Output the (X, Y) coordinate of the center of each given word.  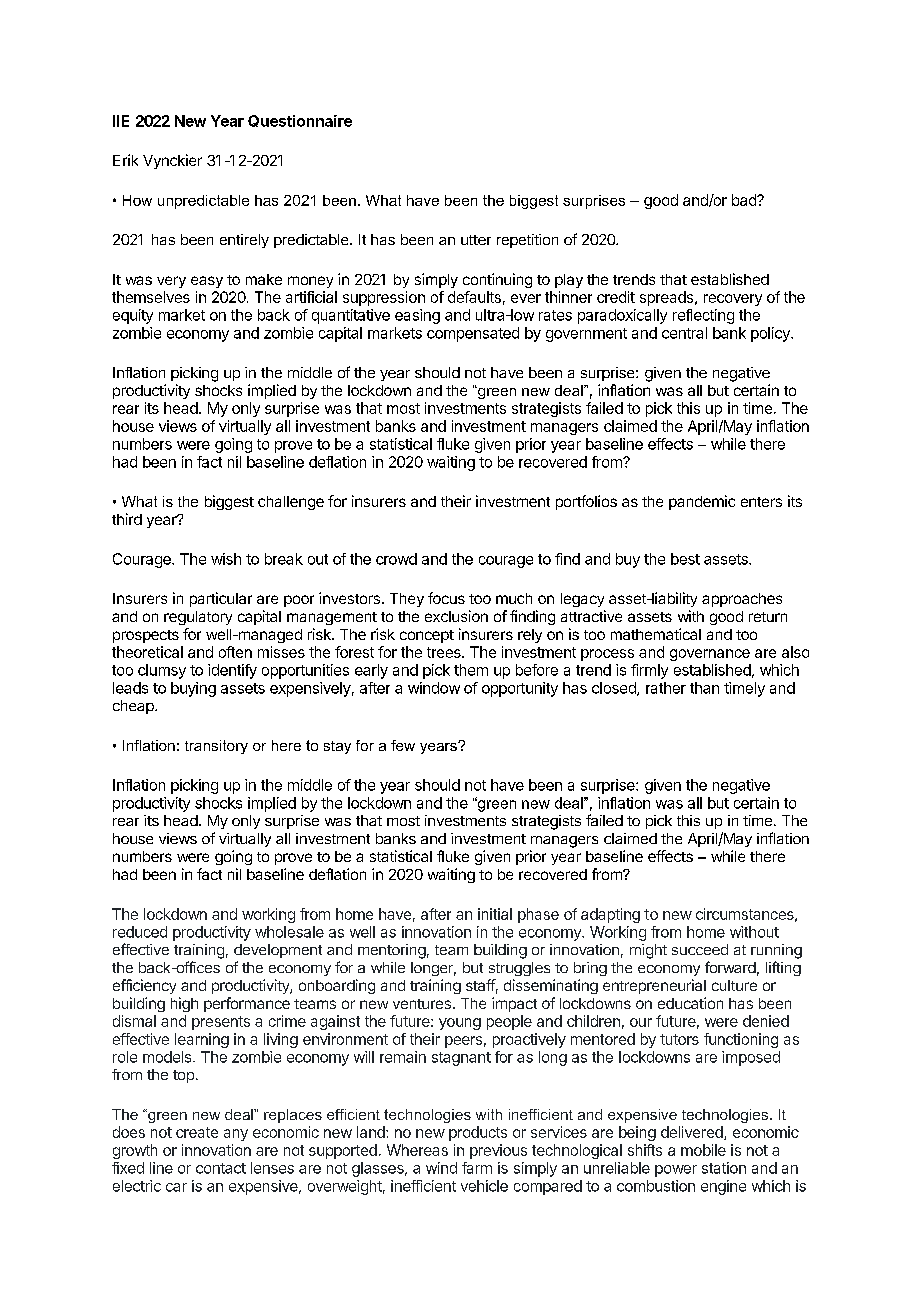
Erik (125, 160)
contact (221, 1168)
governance (710, 655)
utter (476, 240)
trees (445, 652)
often (235, 652)
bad (745, 200)
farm (477, 1168)
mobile (703, 1150)
